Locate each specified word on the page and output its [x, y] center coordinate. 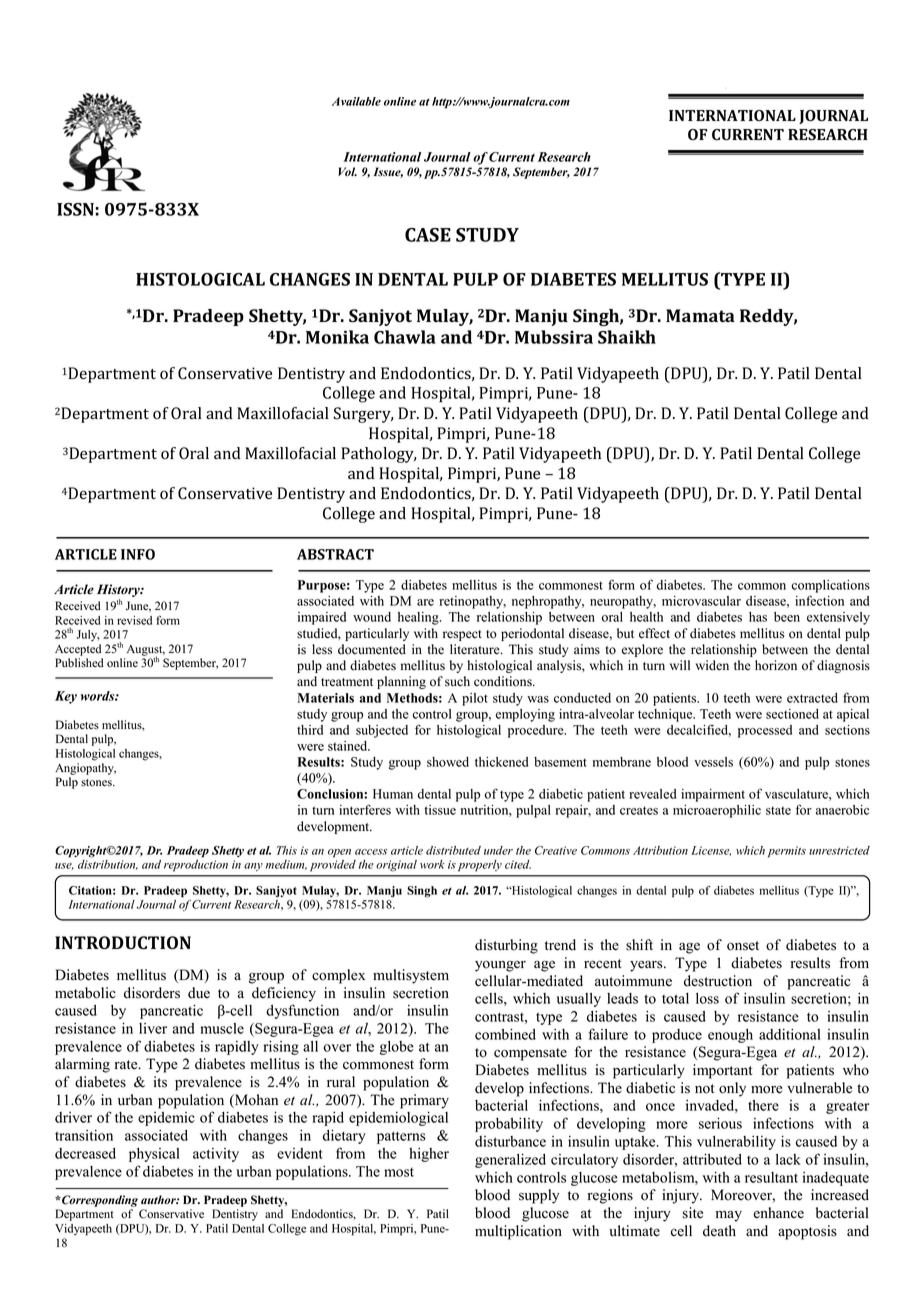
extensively [838, 618]
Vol [347, 171]
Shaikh [627, 337]
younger [500, 966]
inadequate [835, 1179]
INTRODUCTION [123, 943]
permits [787, 852]
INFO [138, 554]
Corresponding [99, 1202]
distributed [453, 850]
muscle [222, 1028]
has [758, 617]
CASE [428, 235]
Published [79, 663]
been [787, 617]
